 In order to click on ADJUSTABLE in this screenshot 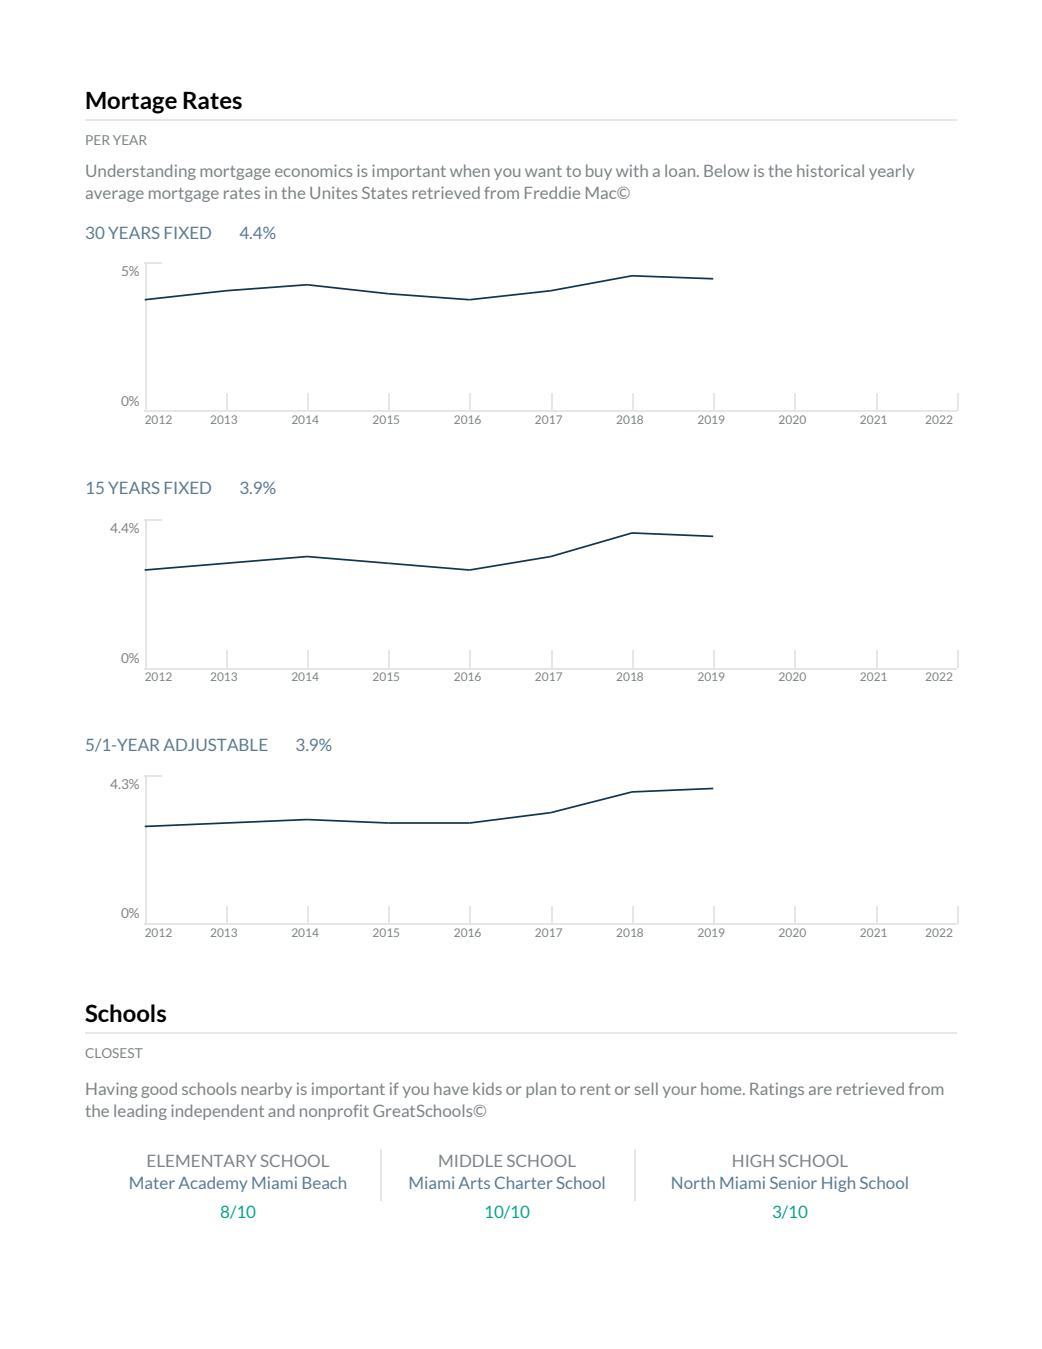, I will do `click(215, 744)`.
